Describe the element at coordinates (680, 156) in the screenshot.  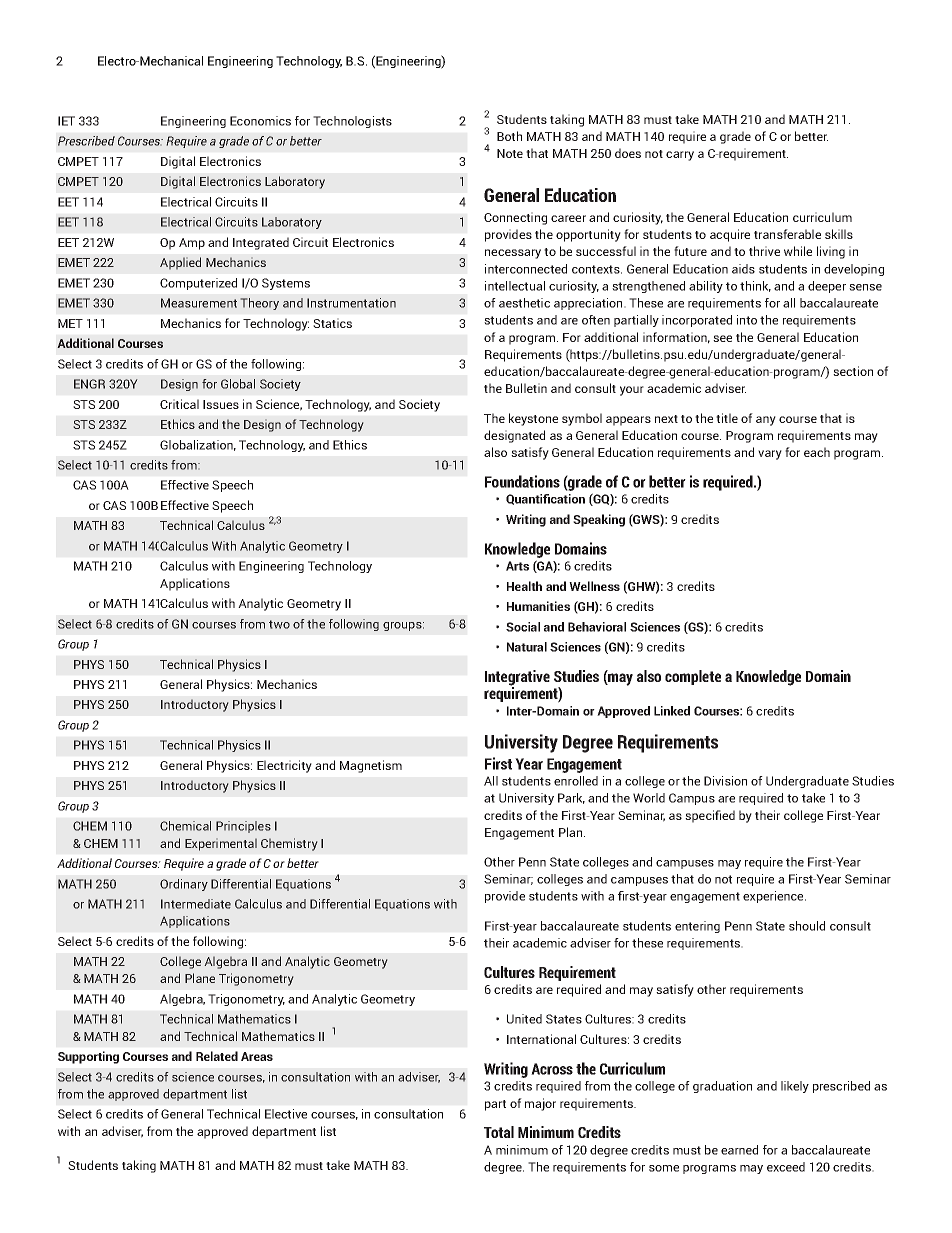
I see `carry` at that location.
